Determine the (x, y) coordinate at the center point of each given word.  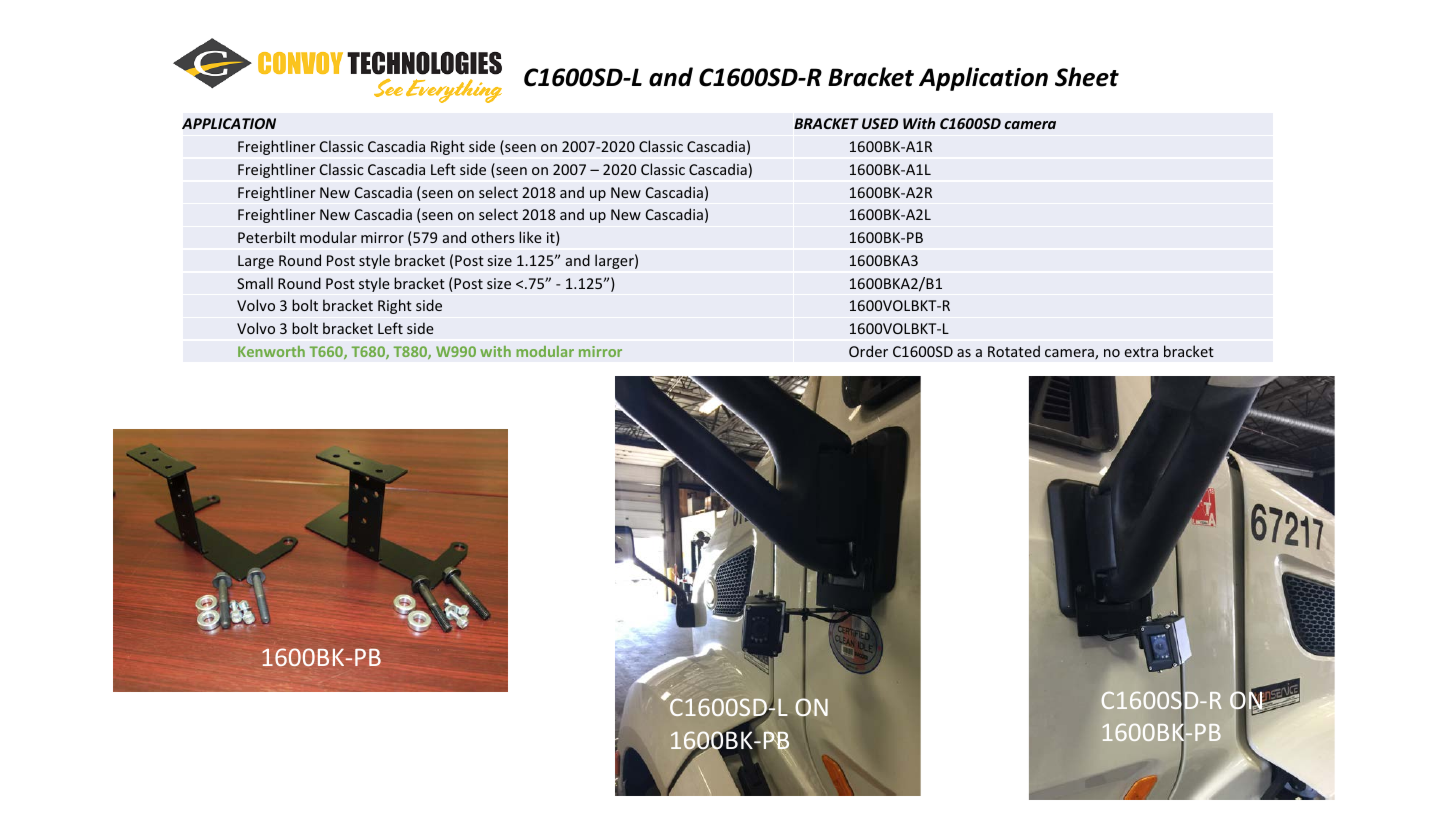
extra (1141, 352)
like (530, 237)
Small (255, 283)
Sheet (1087, 77)
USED (880, 123)
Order (868, 351)
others (493, 237)
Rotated (1014, 351)
